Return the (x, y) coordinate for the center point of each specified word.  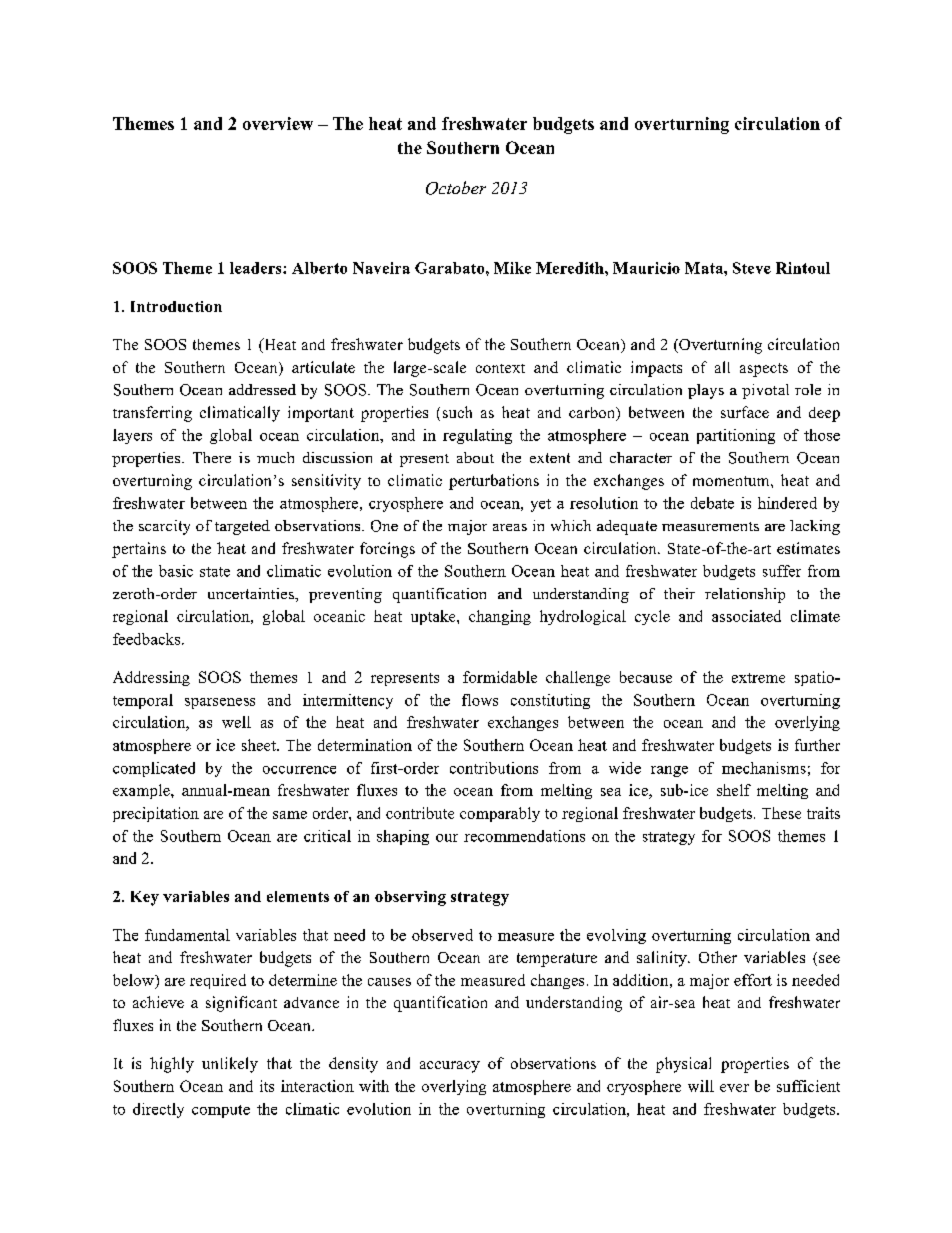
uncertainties (252, 593)
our (447, 838)
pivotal (765, 391)
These (781, 813)
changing (500, 617)
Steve (752, 268)
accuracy (450, 1067)
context (500, 368)
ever (734, 1088)
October (456, 188)
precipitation (156, 814)
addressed (262, 389)
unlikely (230, 1065)
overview (278, 123)
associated (746, 616)
